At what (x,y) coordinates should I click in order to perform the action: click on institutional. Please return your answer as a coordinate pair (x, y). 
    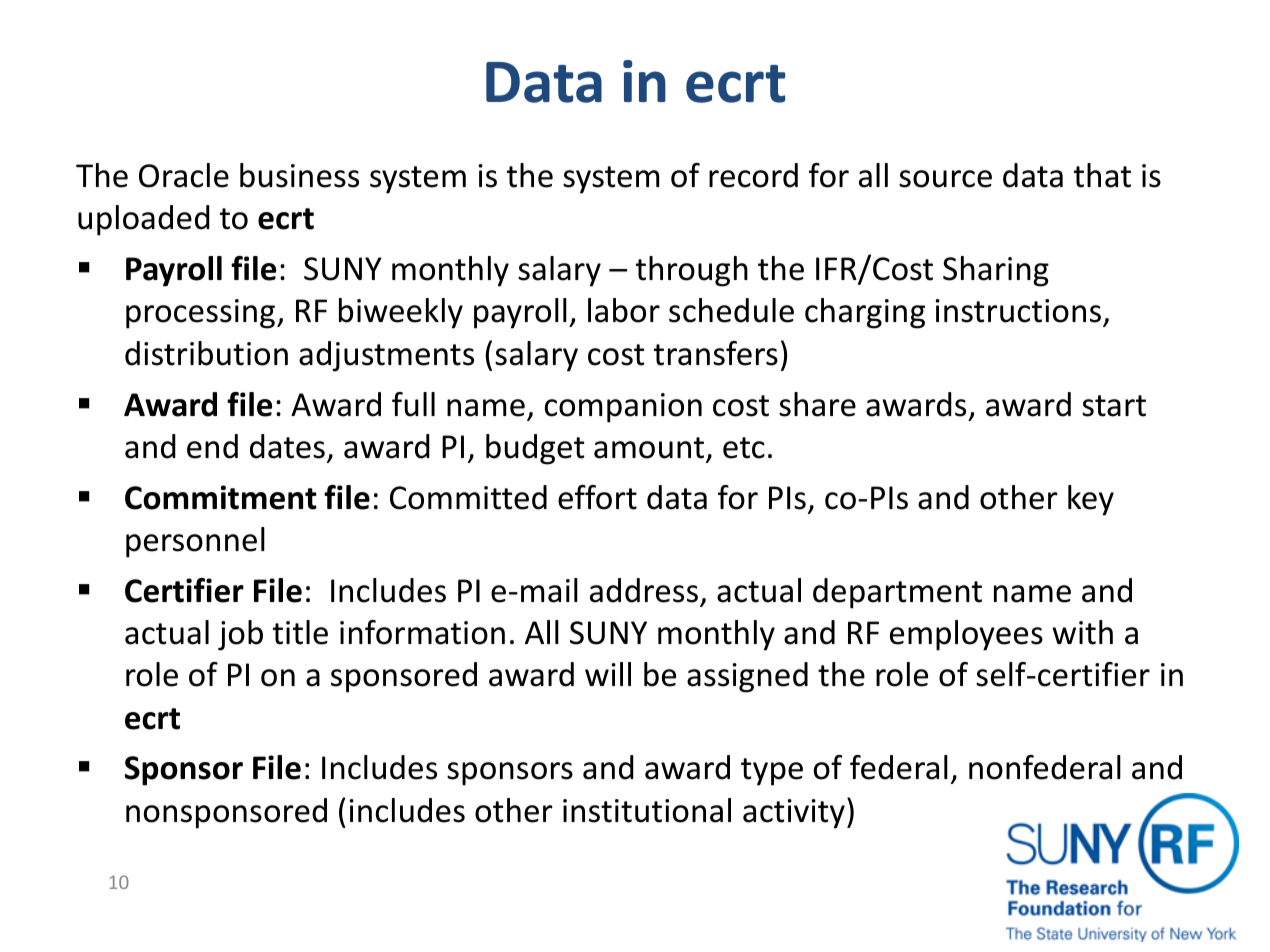
    Looking at the image, I should click on (647, 810).
